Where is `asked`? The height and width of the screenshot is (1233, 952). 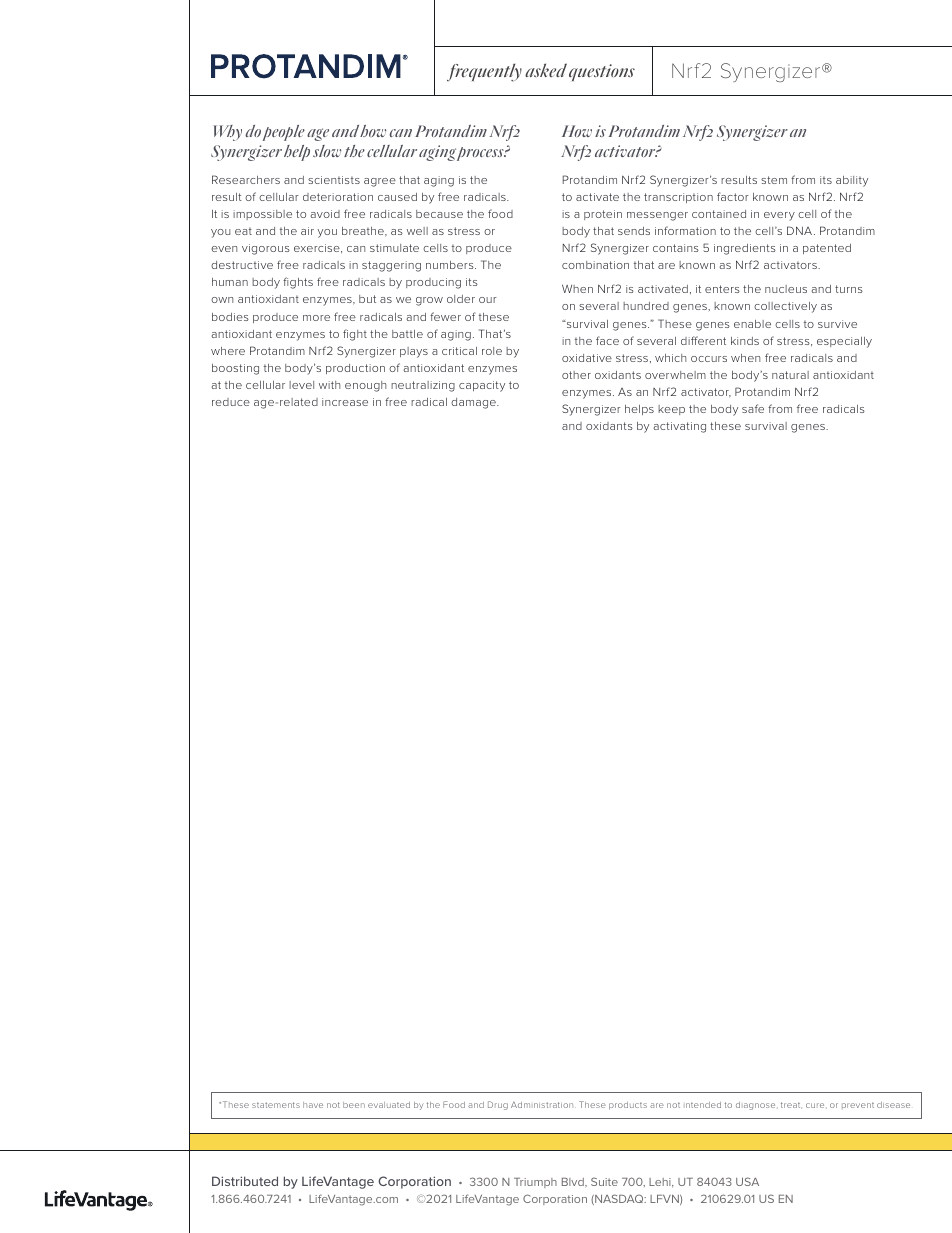
asked is located at coordinates (546, 70).
